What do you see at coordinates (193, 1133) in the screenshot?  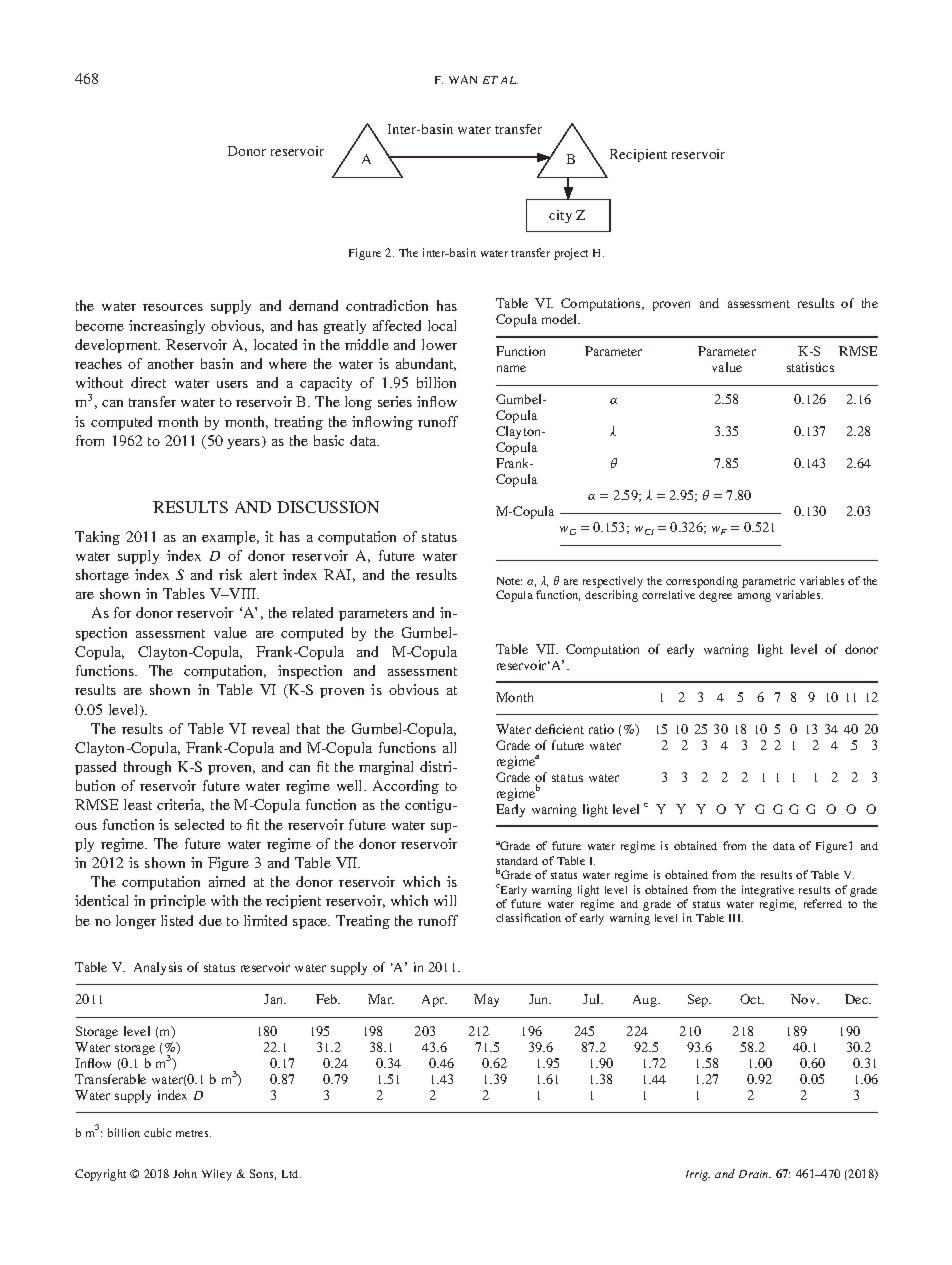 I see `metres` at bounding box center [193, 1133].
